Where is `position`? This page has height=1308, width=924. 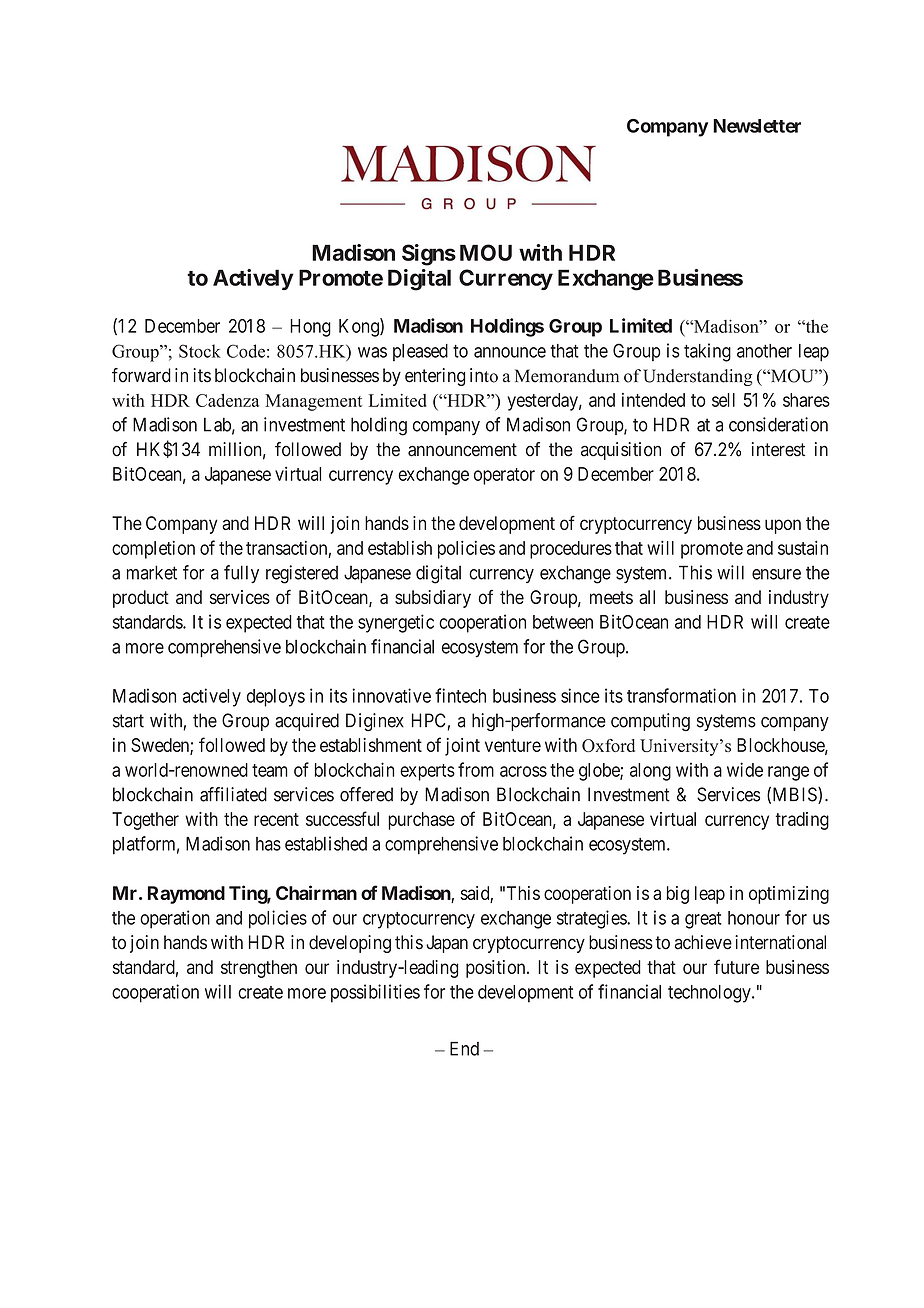 position is located at coordinates (497, 969).
